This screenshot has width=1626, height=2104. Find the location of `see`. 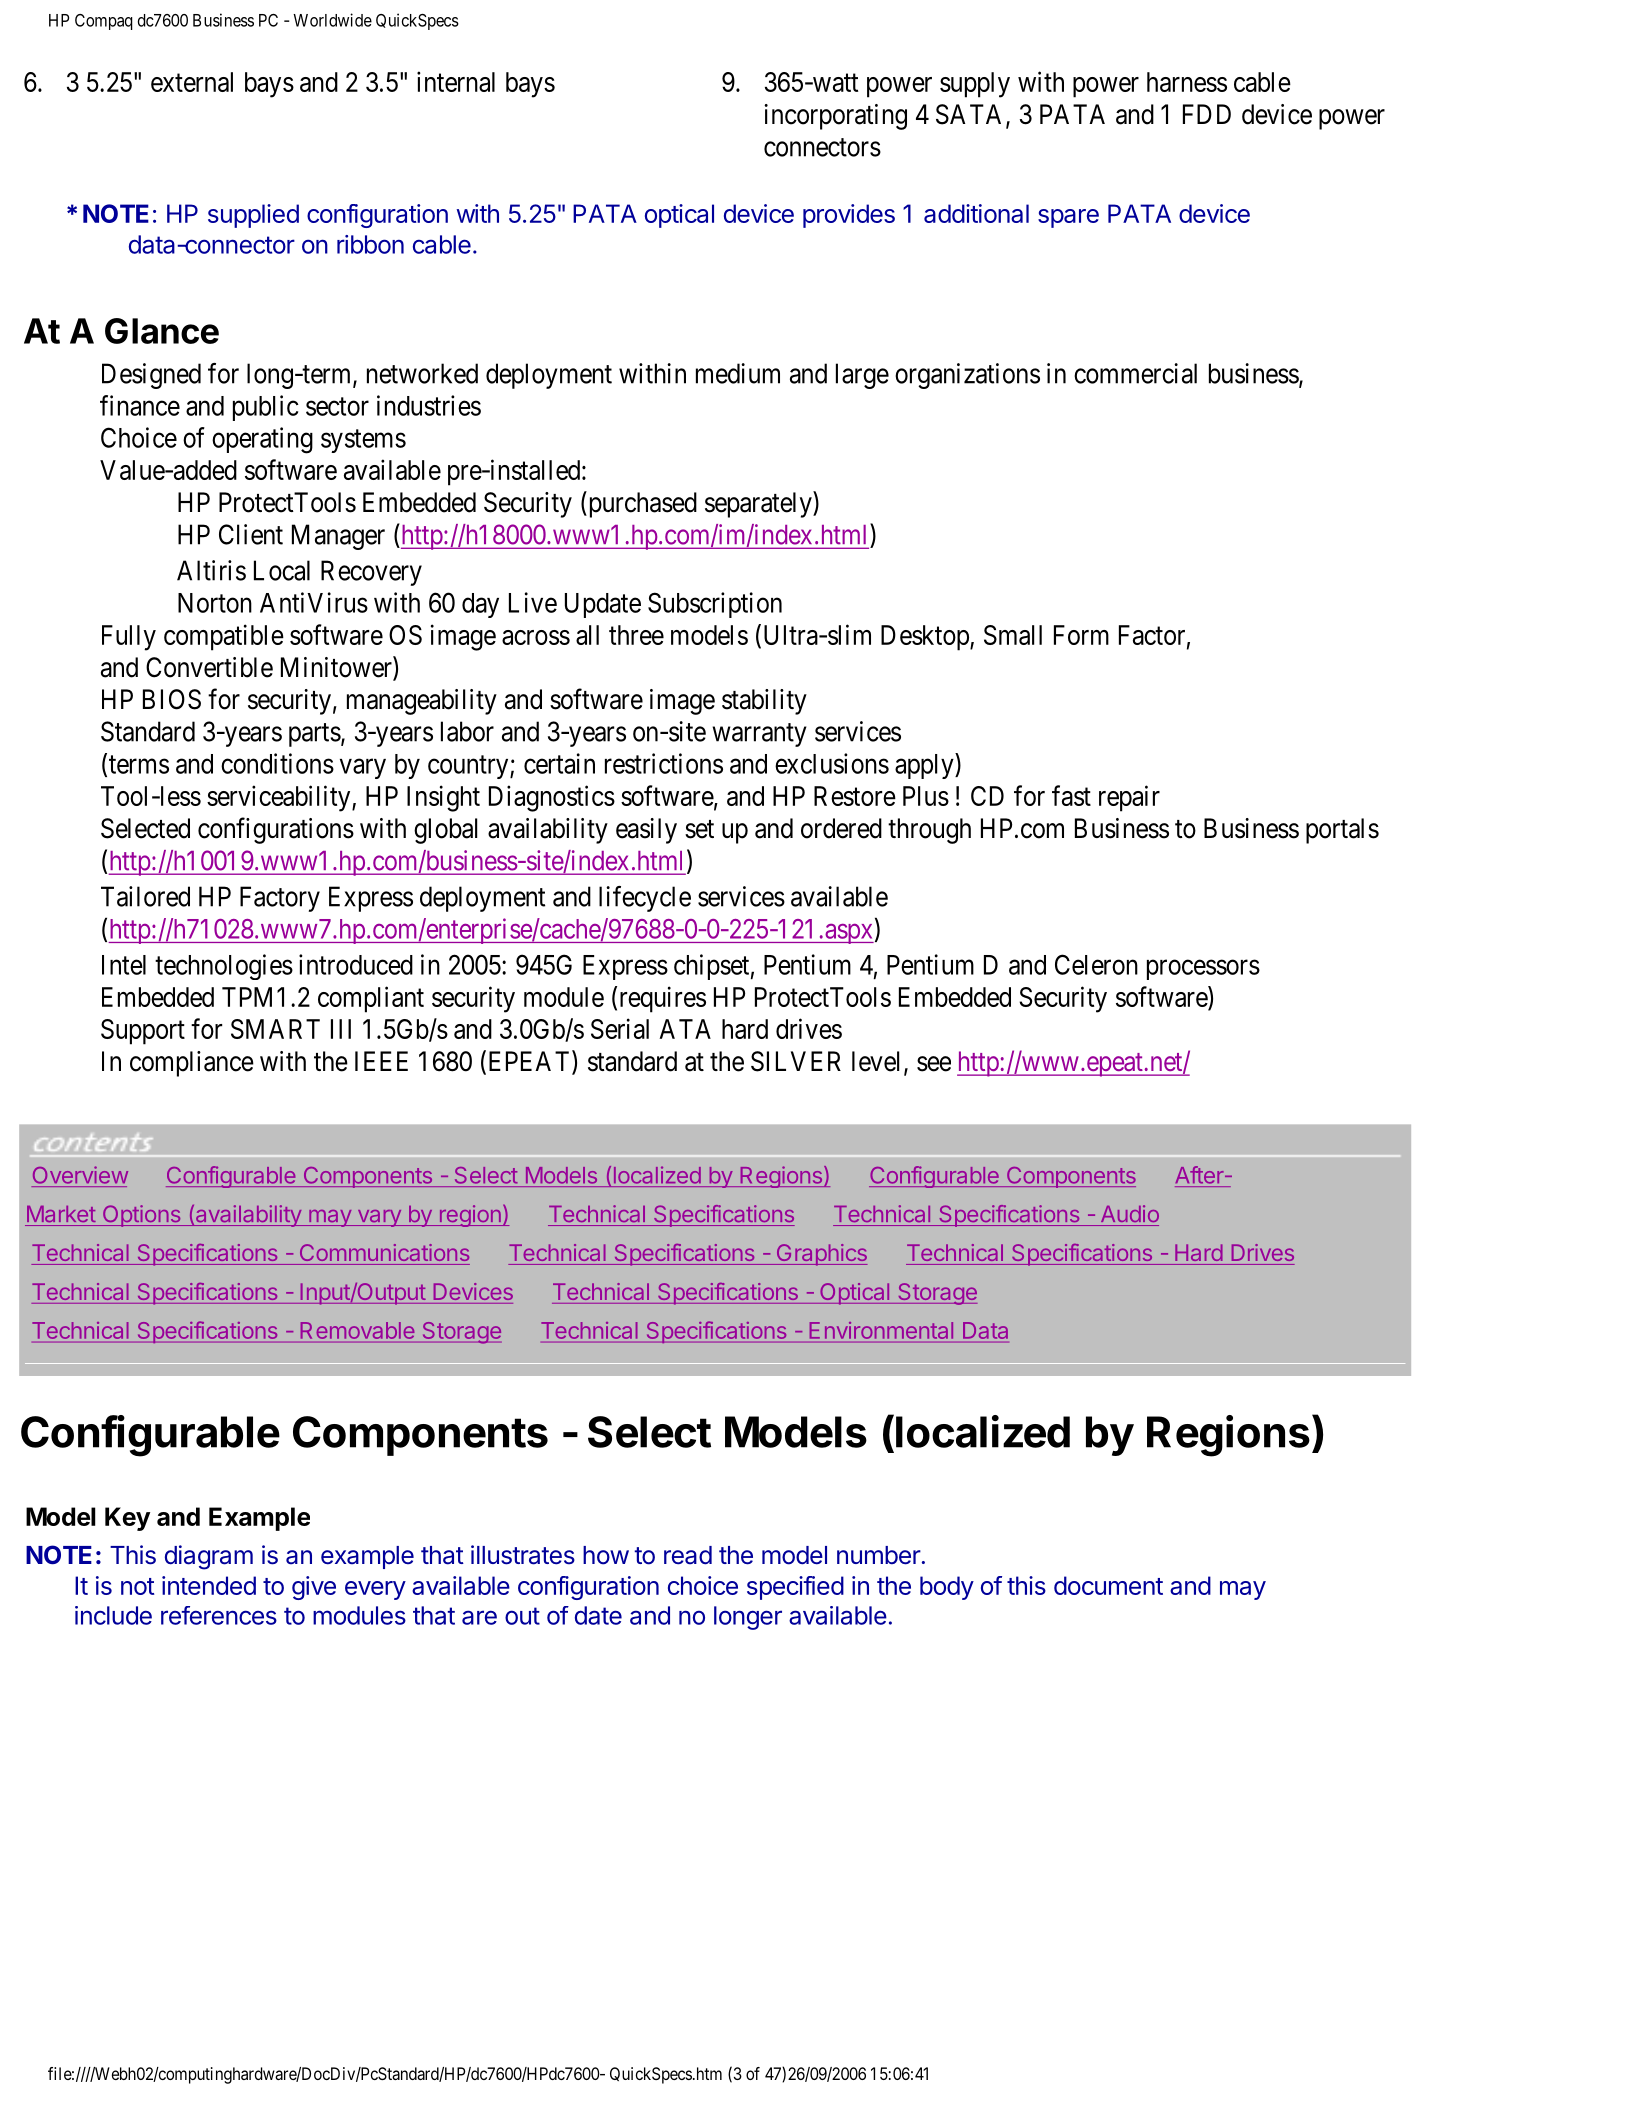

see is located at coordinates (934, 1064).
